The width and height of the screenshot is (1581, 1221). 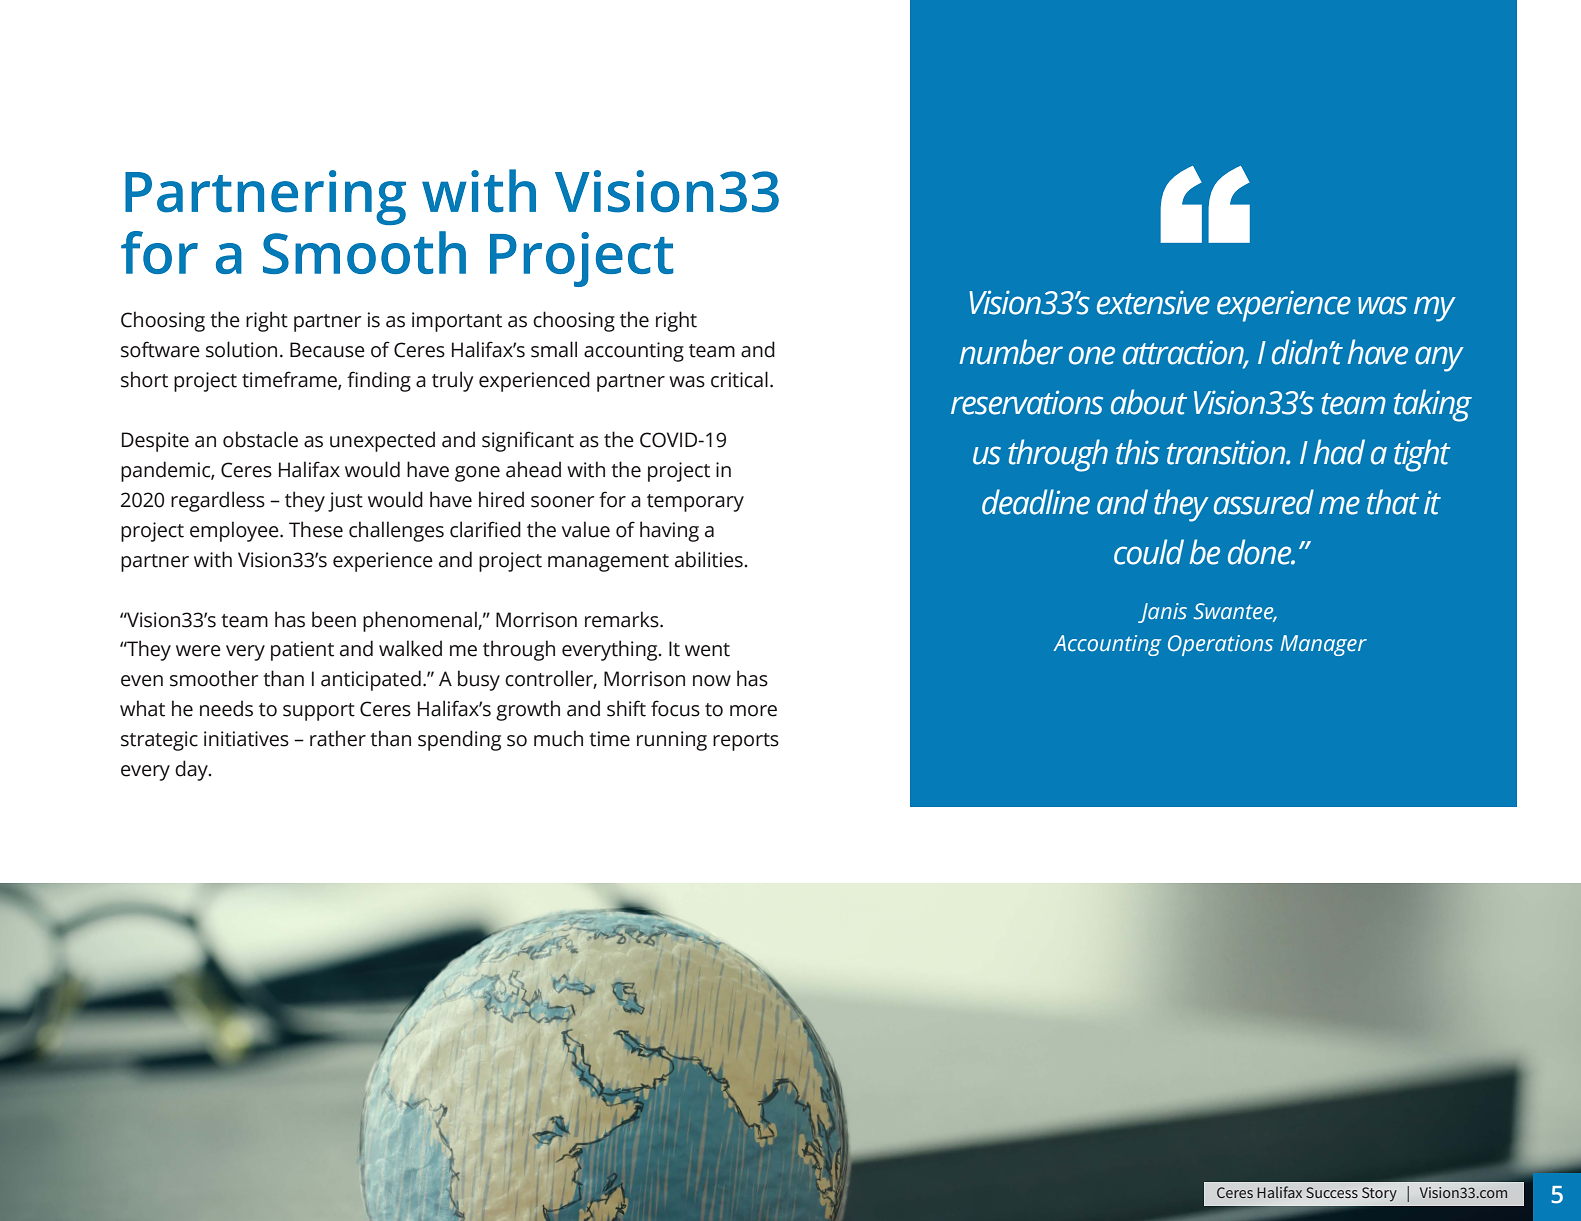 What do you see at coordinates (1153, 302) in the screenshot?
I see `extensive` at bounding box center [1153, 302].
